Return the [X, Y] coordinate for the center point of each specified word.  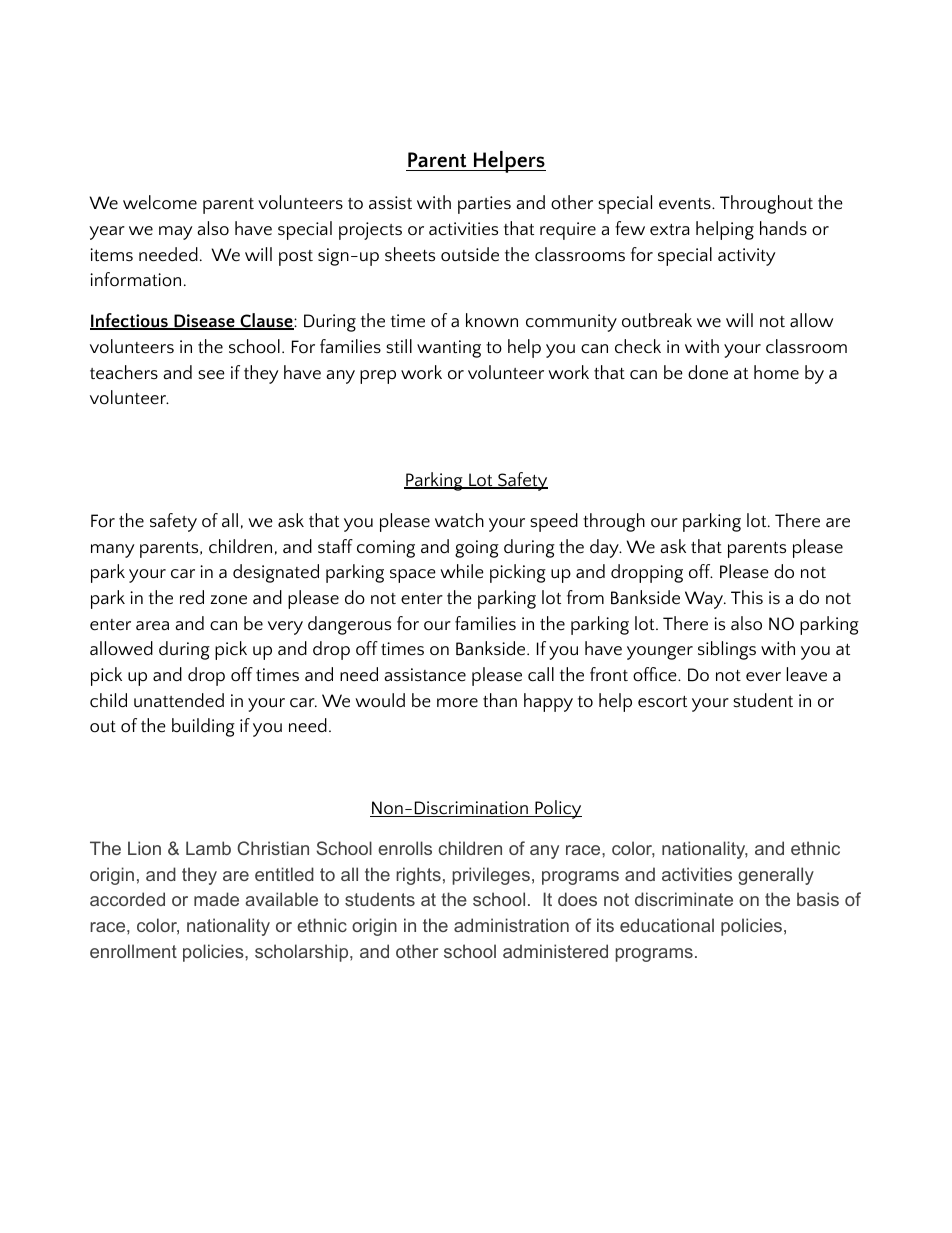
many [113, 551]
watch [459, 520]
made [216, 899]
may [176, 233]
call [541, 674]
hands [783, 228]
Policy [557, 809]
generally [776, 876]
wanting [449, 349]
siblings [727, 650]
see [211, 375]
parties [484, 205]
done [708, 372]
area [152, 626]
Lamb [208, 848]
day [605, 548]
